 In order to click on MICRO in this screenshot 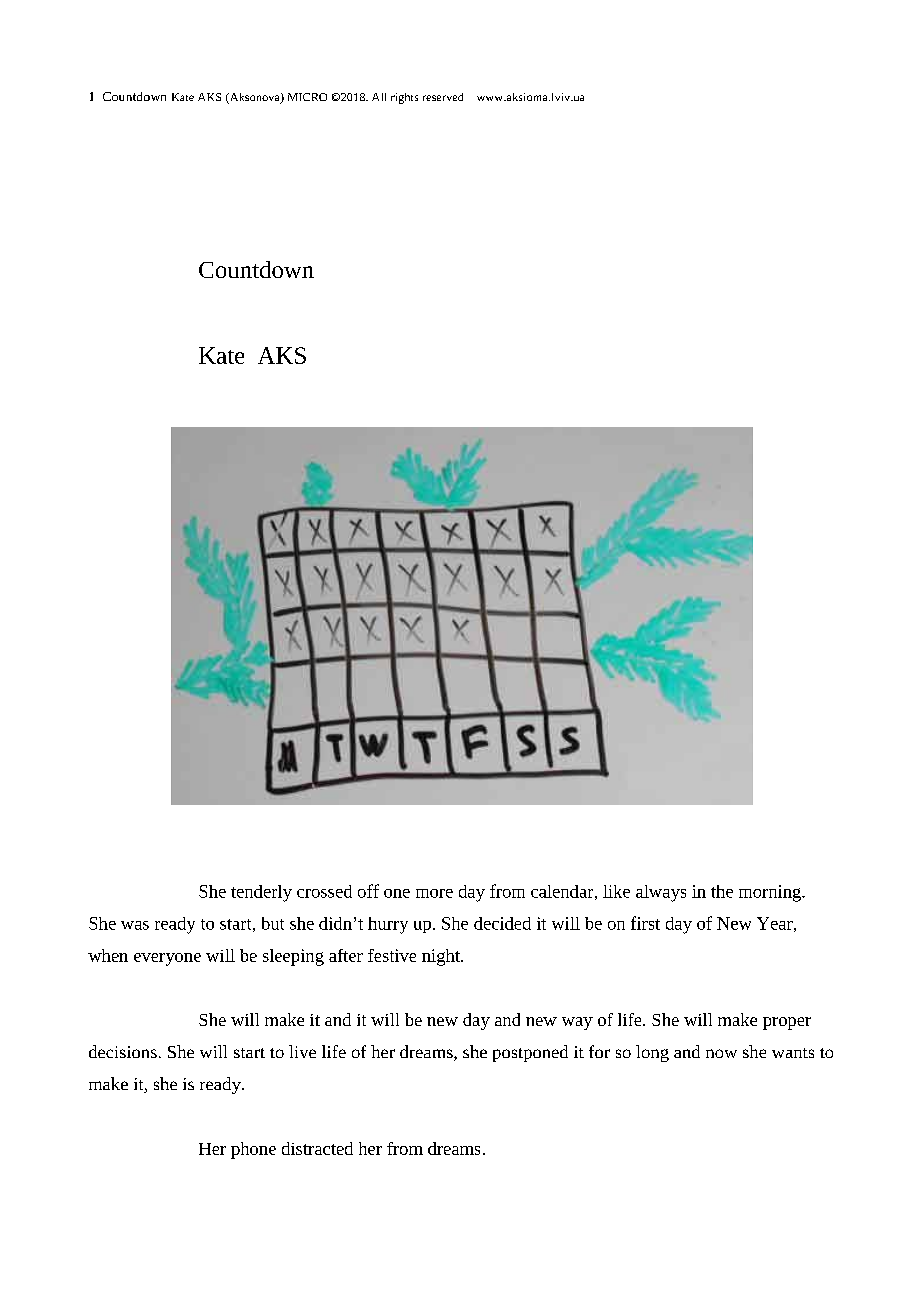, I will do `click(307, 97)`.
